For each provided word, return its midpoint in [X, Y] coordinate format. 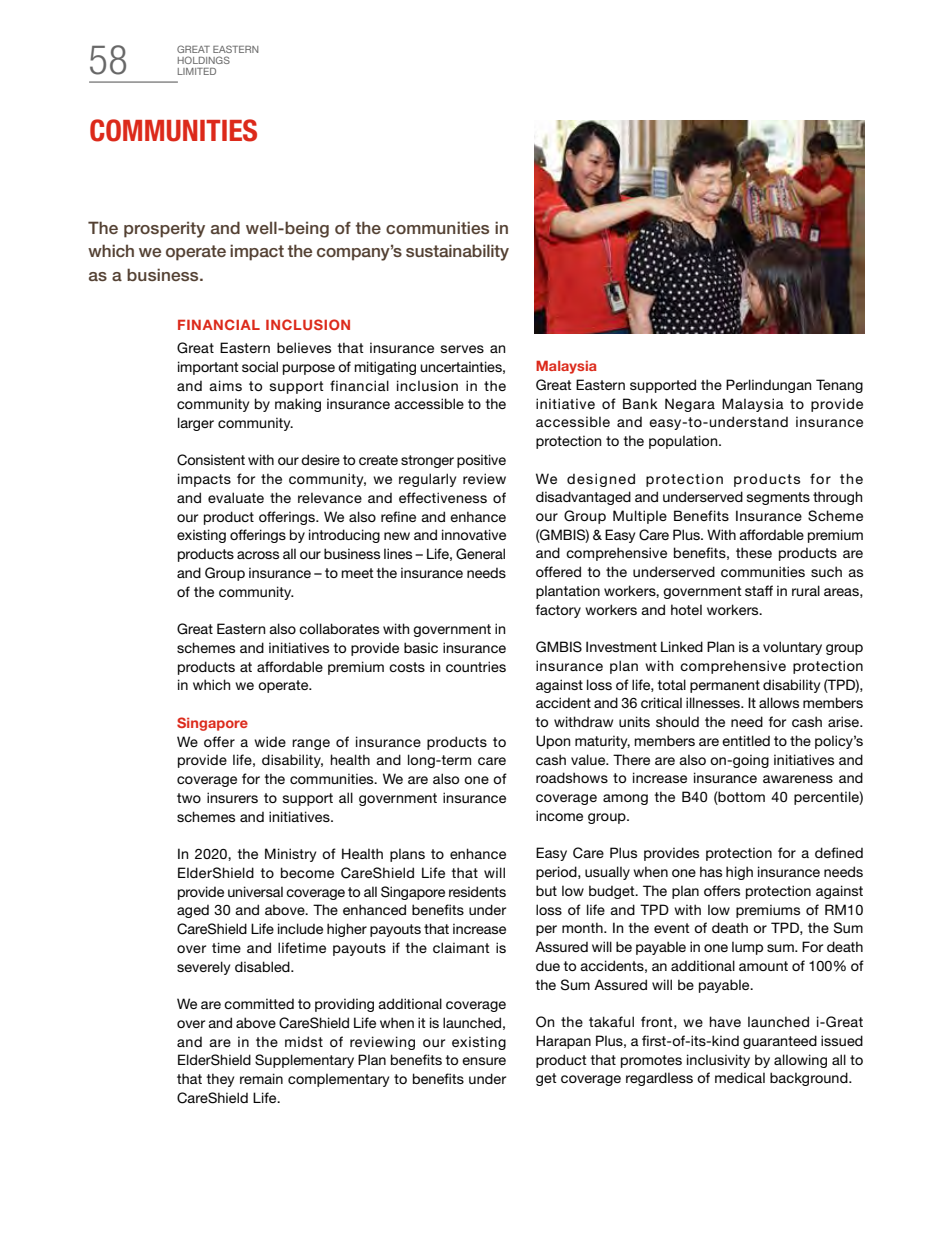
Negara [690, 405]
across [258, 555]
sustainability [457, 252]
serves [462, 349]
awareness [798, 779]
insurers [232, 797]
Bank [640, 403]
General [480, 554]
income [559, 815]
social [260, 366]
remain [261, 1078]
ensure [484, 1061]
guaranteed [780, 1042]
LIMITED [197, 71]
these [754, 552]
